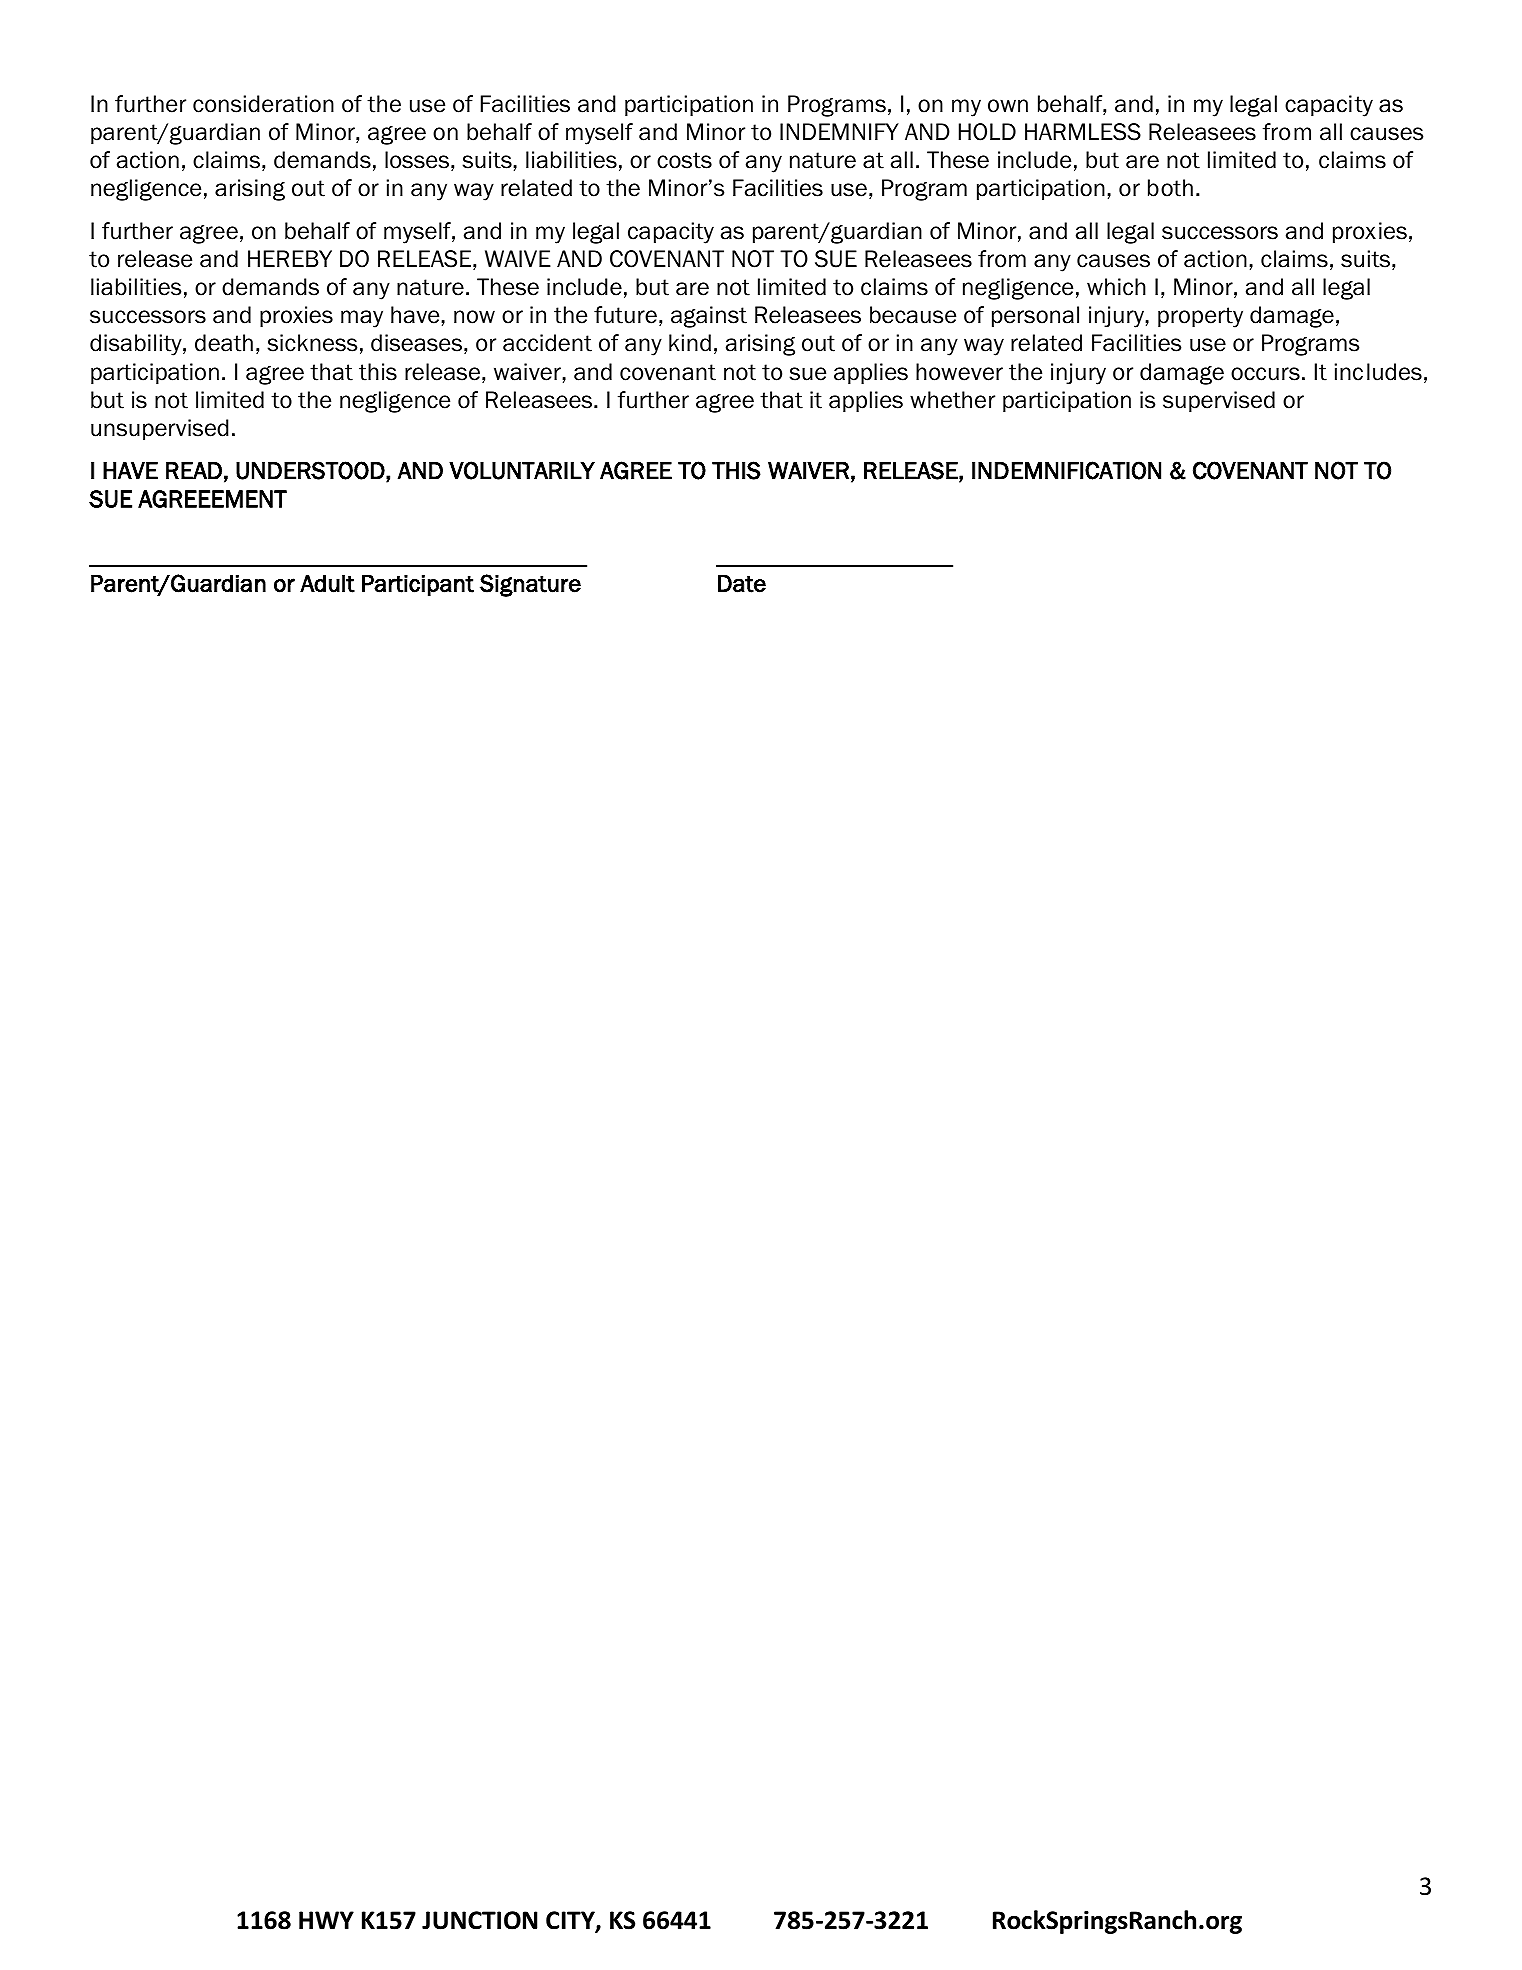 Image resolution: width=1522 pixels, height=1970 pixels. What do you see at coordinates (742, 584) in the document?
I see `Date` at bounding box center [742, 584].
